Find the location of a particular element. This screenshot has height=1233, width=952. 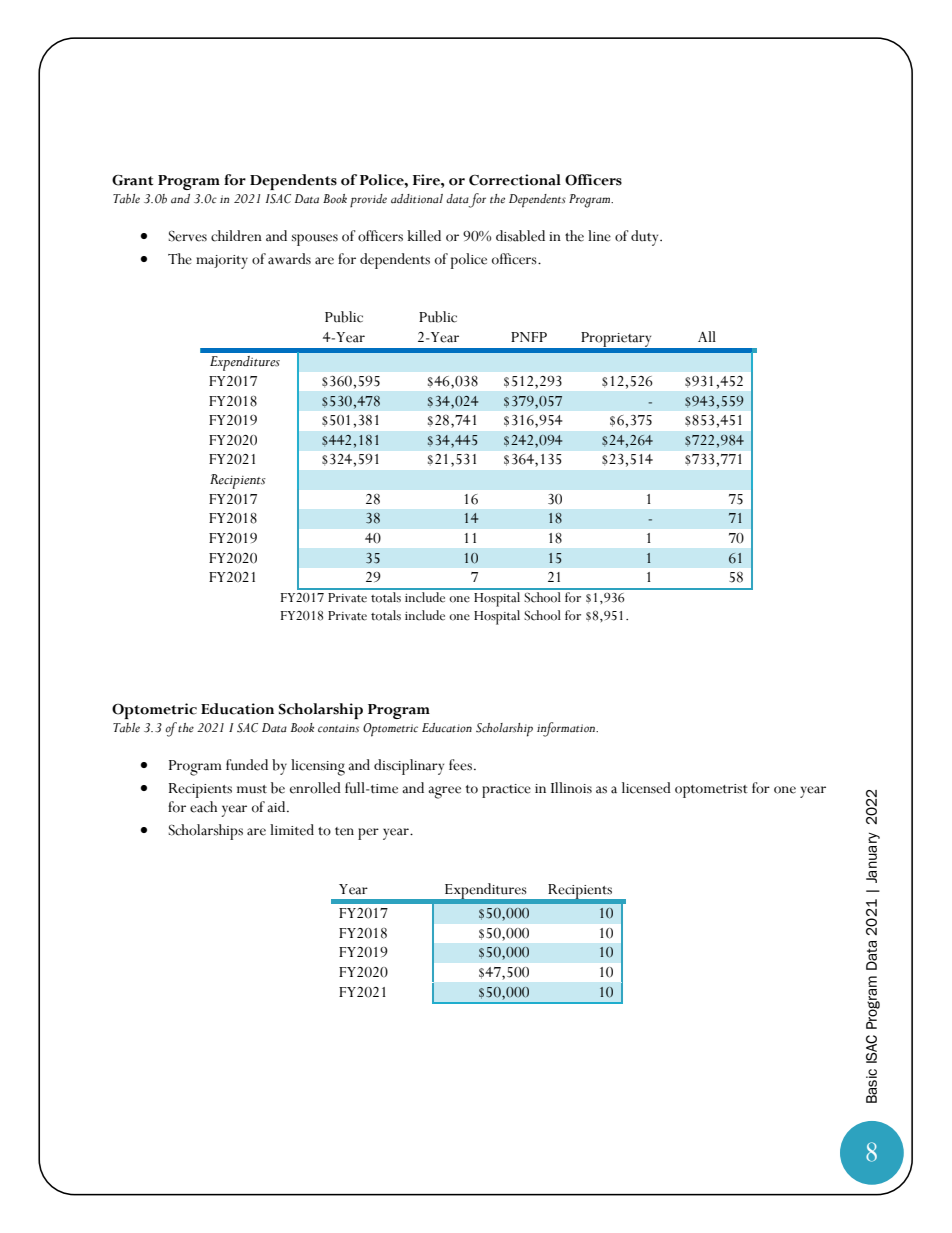

Serves is located at coordinates (188, 236).
